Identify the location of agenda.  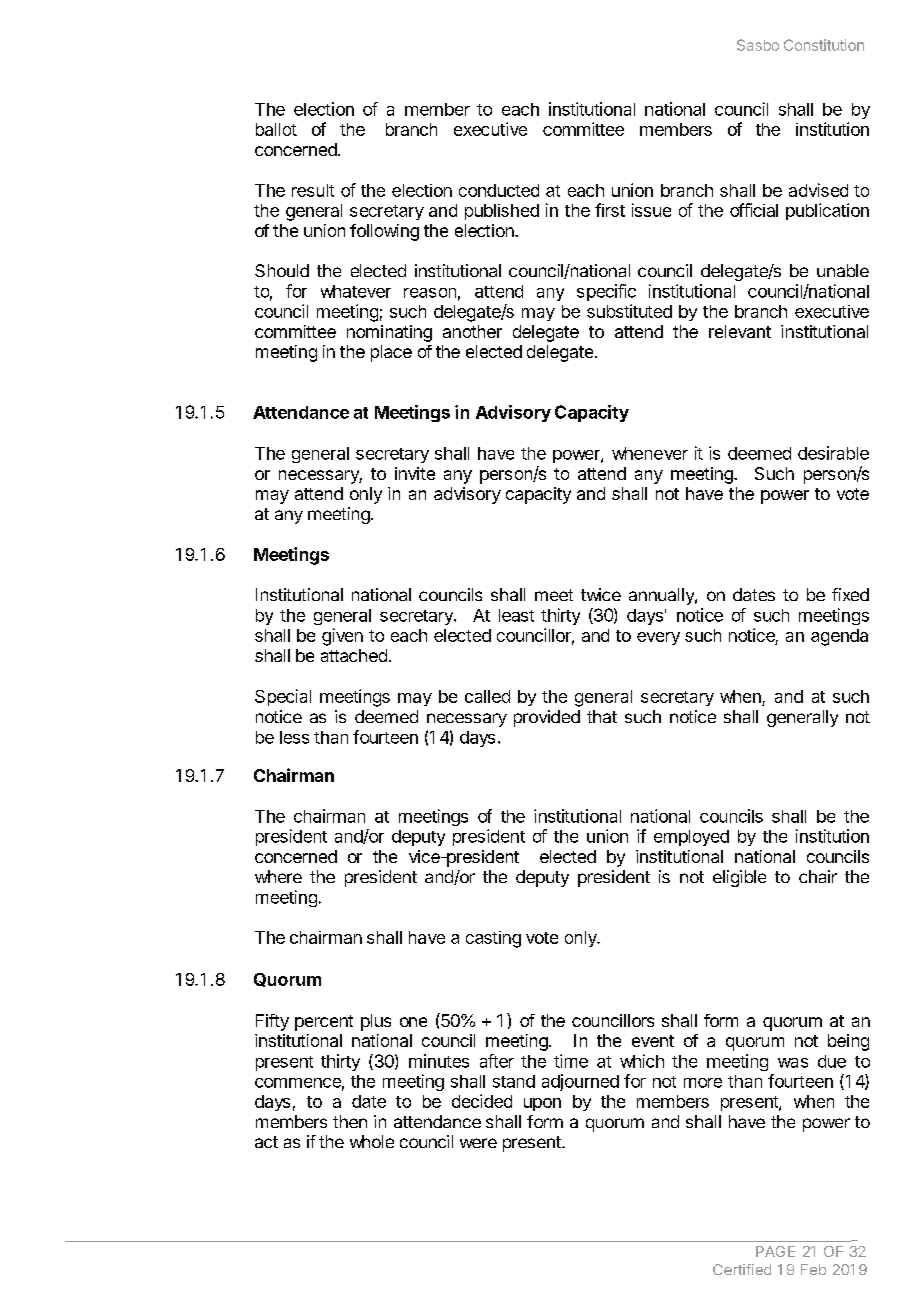
(839, 637).
